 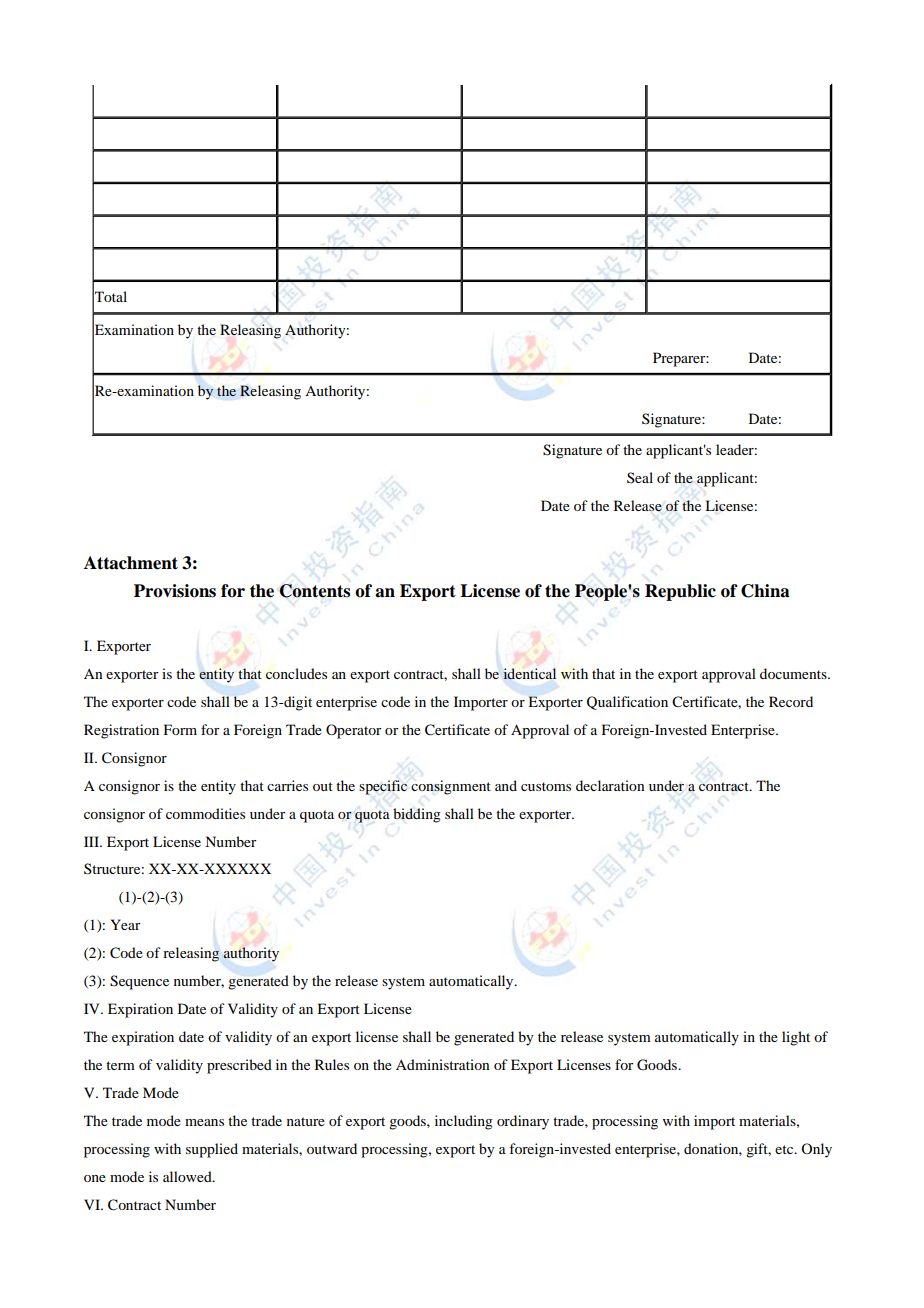 What do you see at coordinates (131, 563) in the screenshot?
I see `Attachment` at bounding box center [131, 563].
